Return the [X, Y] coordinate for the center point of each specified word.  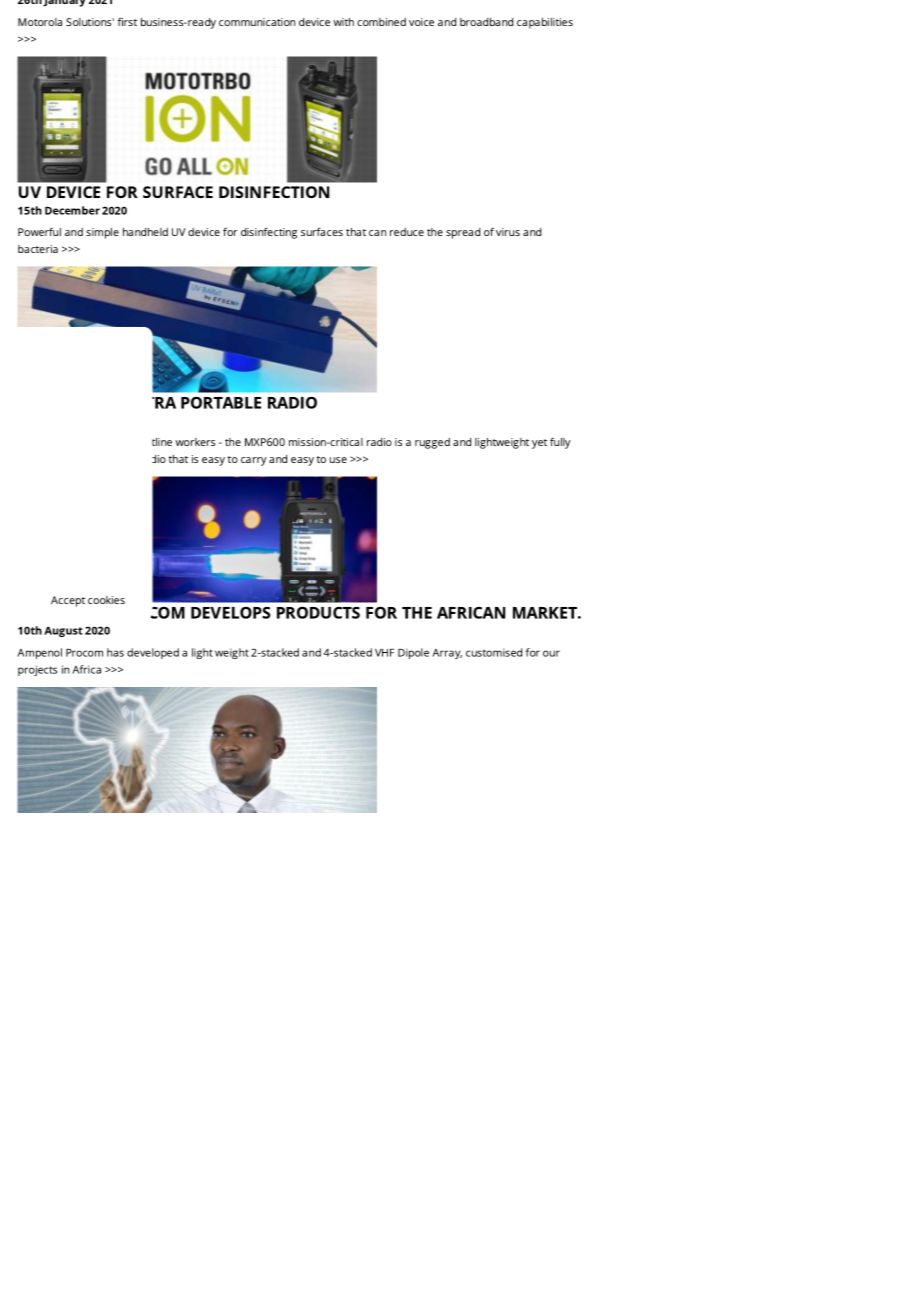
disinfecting [269, 233]
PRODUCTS [318, 613]
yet [539, 444]
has [115, 652]
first [127, 22]
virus [508, 232]
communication [257, 22]
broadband [486, 22]
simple [102, 233]
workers [195, 442]
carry [254, 461]
